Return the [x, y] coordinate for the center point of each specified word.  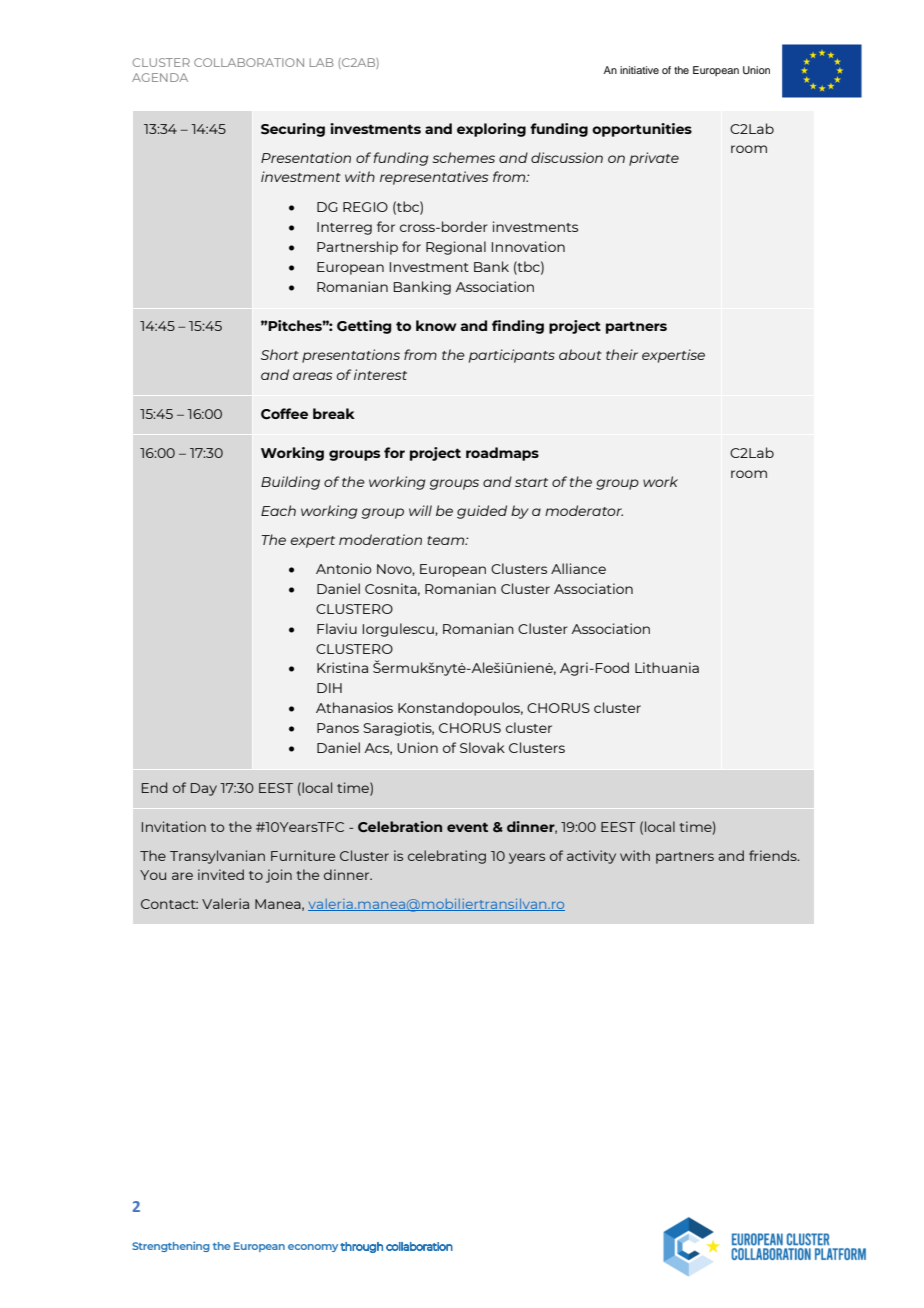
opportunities [642, 130]
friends [774, 855]
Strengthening [171, 1246]
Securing [293, 130]
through [361, 1247]
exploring [491, 130]
